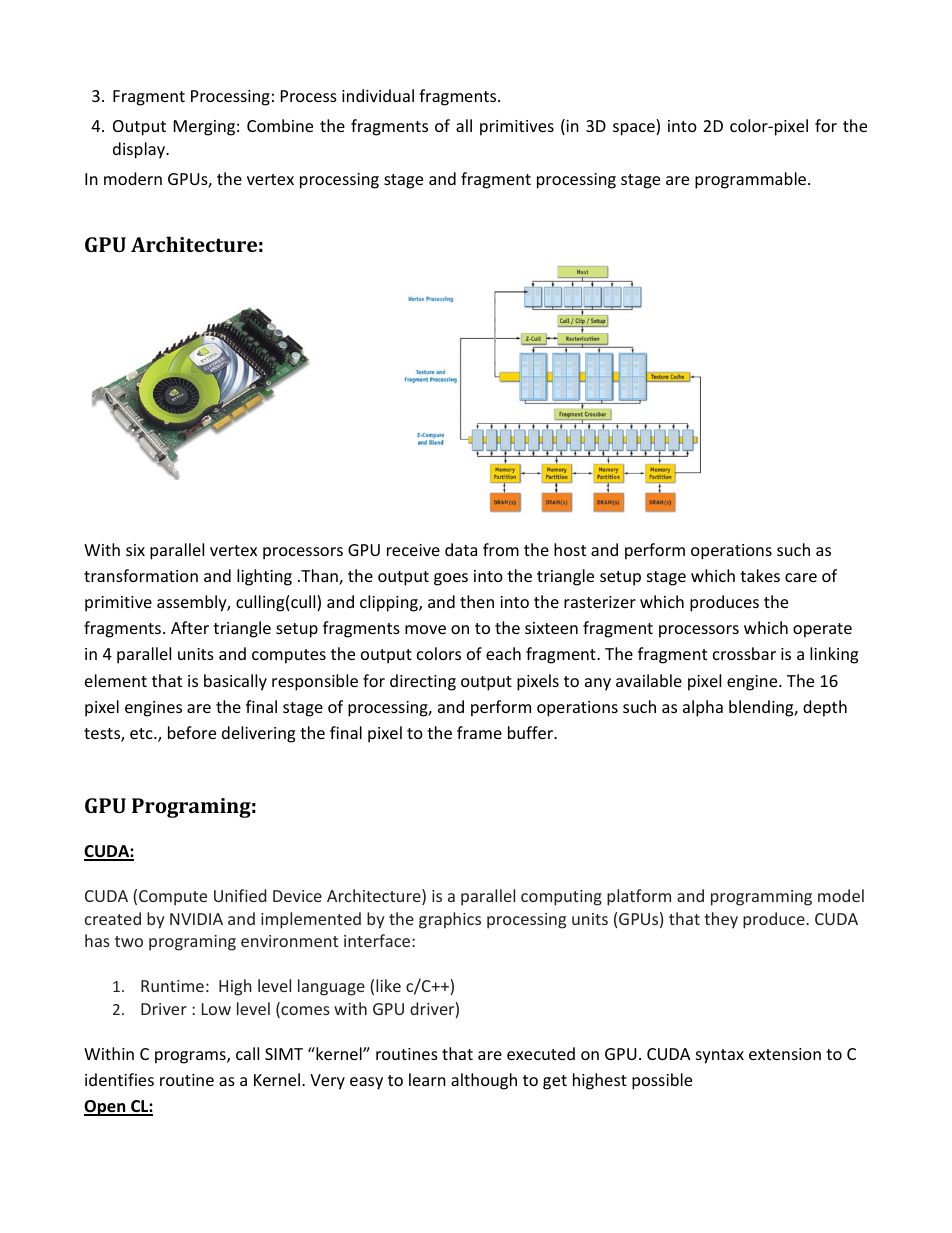  What do you see at coordinates (801, 577) in the image?
I see `care` at bounding box center [801, 577].
